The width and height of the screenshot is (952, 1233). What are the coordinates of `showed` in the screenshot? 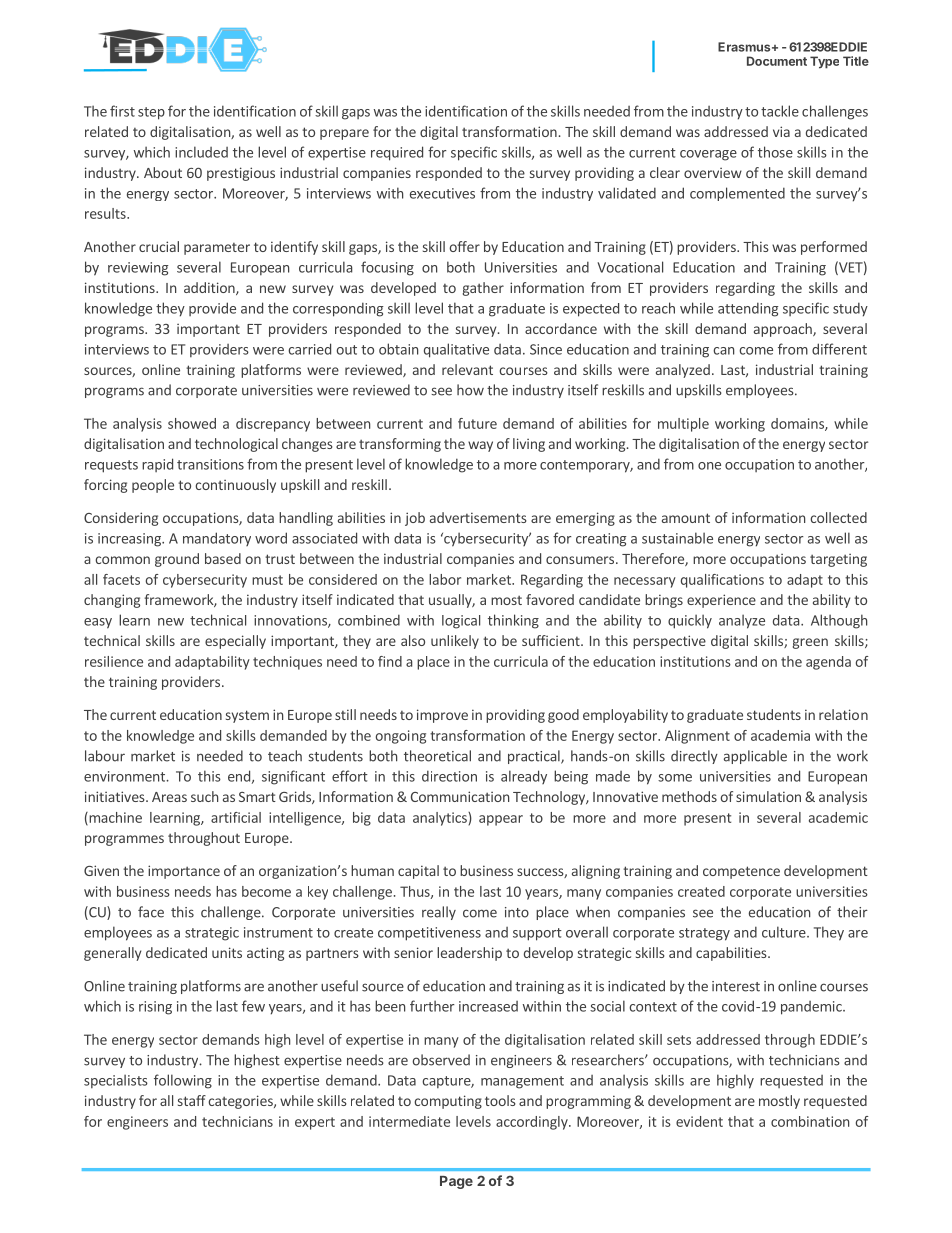 It's located at (192, 423).
